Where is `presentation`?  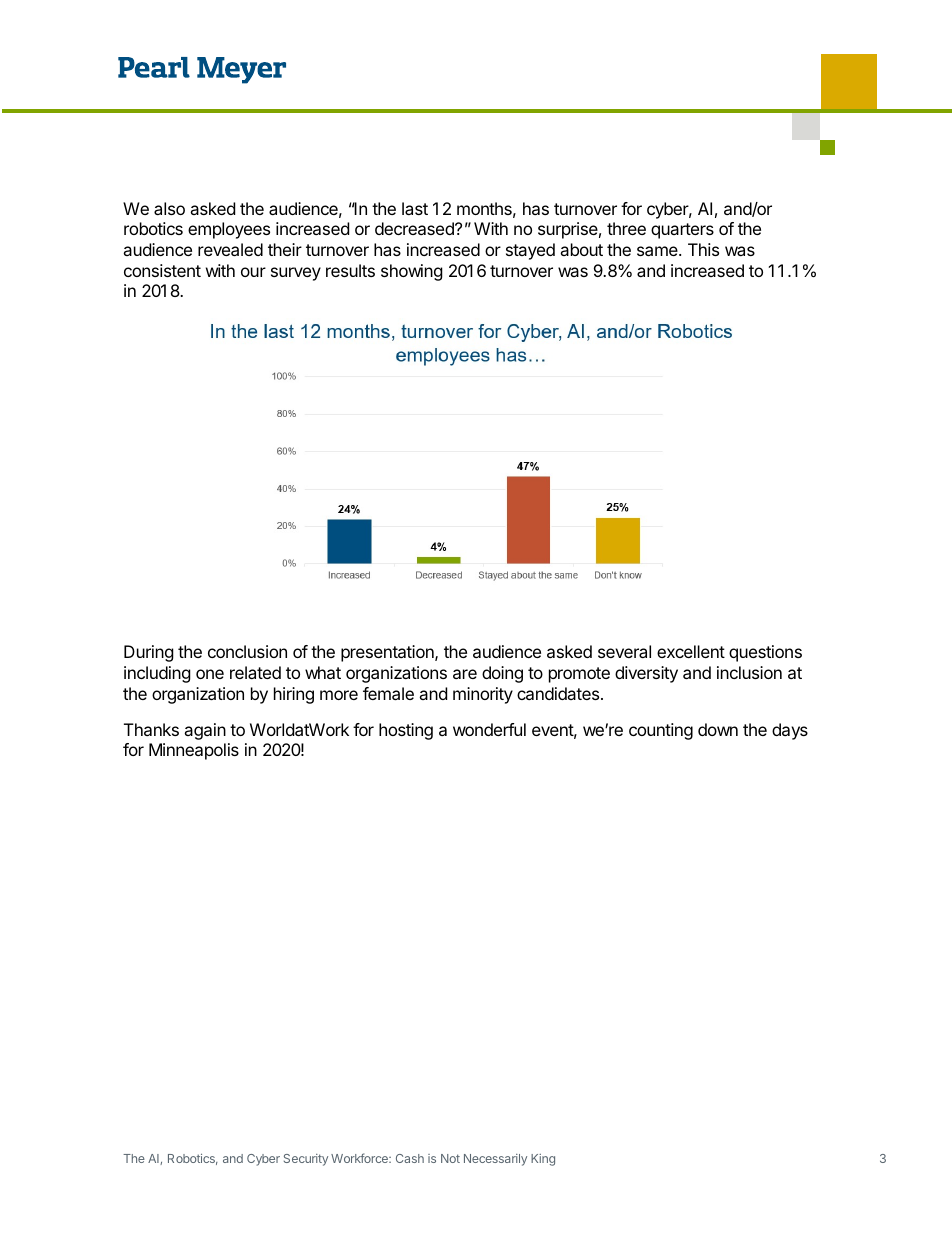 presentation is located at coordinates (388, 653).
